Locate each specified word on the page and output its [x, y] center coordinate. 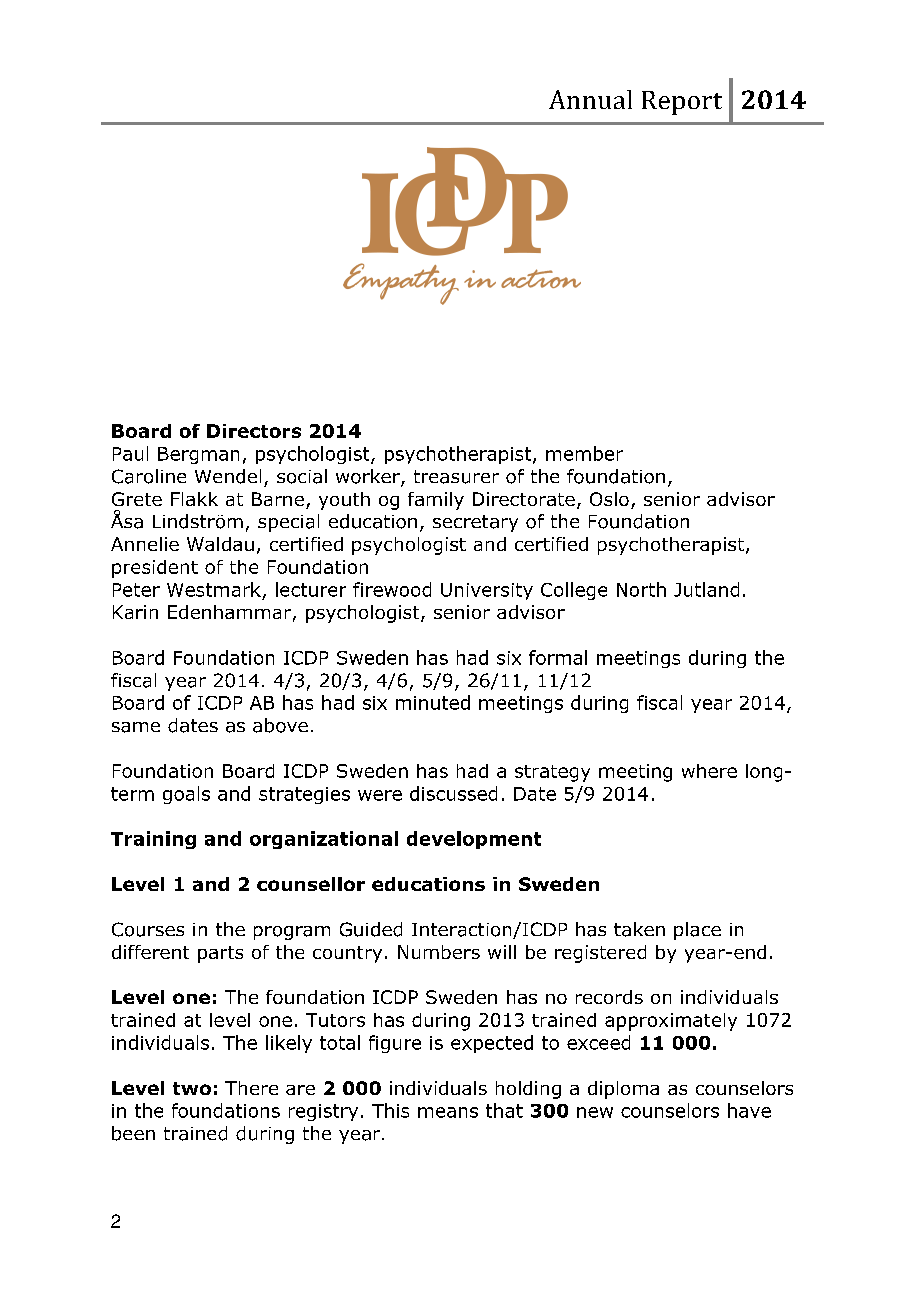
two [192, 1088]
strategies [304, 795]
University [487, 591]
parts [220, 954]
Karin [135, 612]
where [709, 771]
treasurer [456, 477]
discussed [453, 793]
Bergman [198, 455]
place [697, 931]
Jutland [706, 589]
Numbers [439, 952]
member [584, 453]
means [448, 1112]
